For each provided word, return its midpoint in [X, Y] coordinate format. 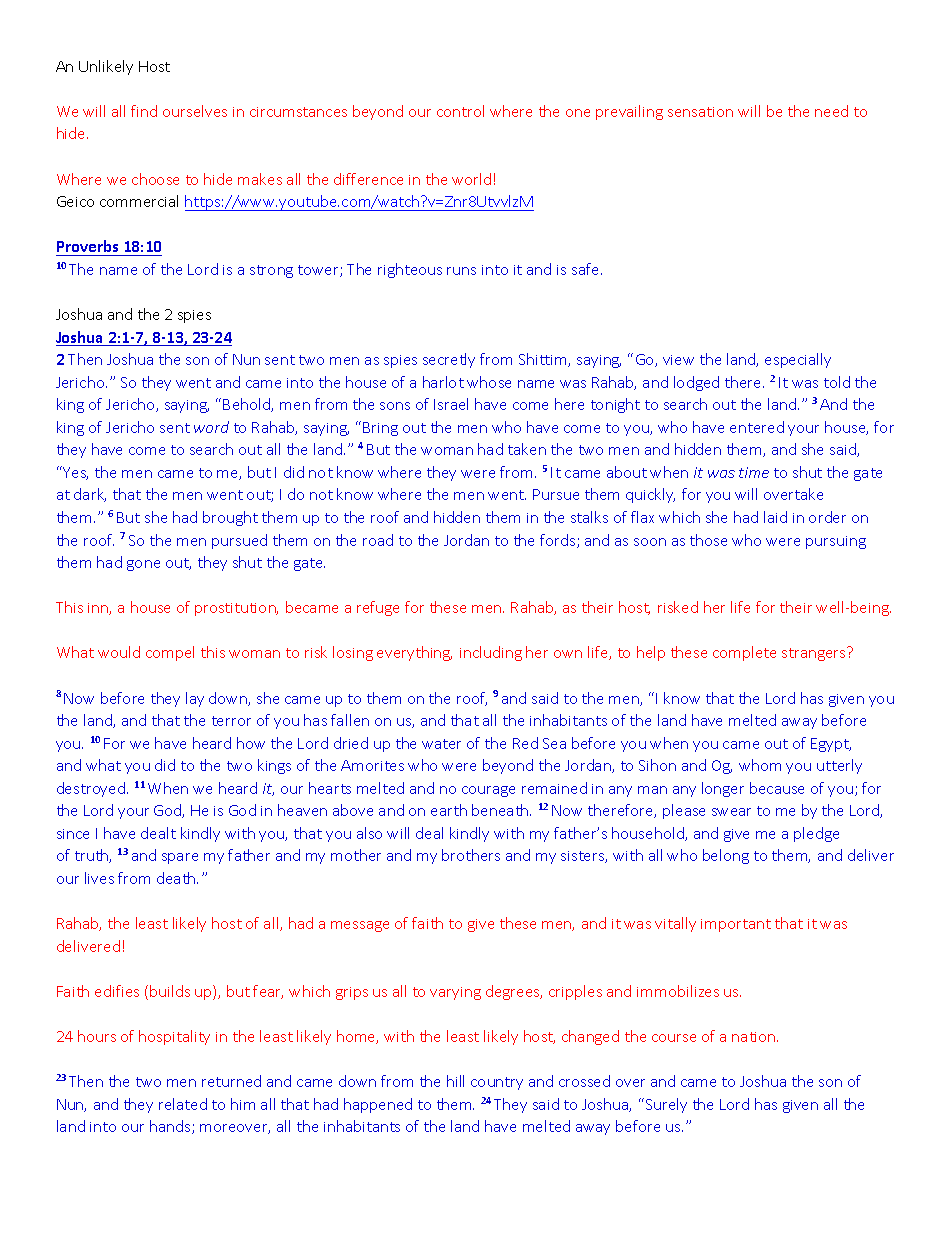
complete [744, 653]
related [183, 1104]
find [144, 111]
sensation [700, 112]
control [460, 111]
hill [455, 1081]
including [491, 653]
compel [170, 653]
